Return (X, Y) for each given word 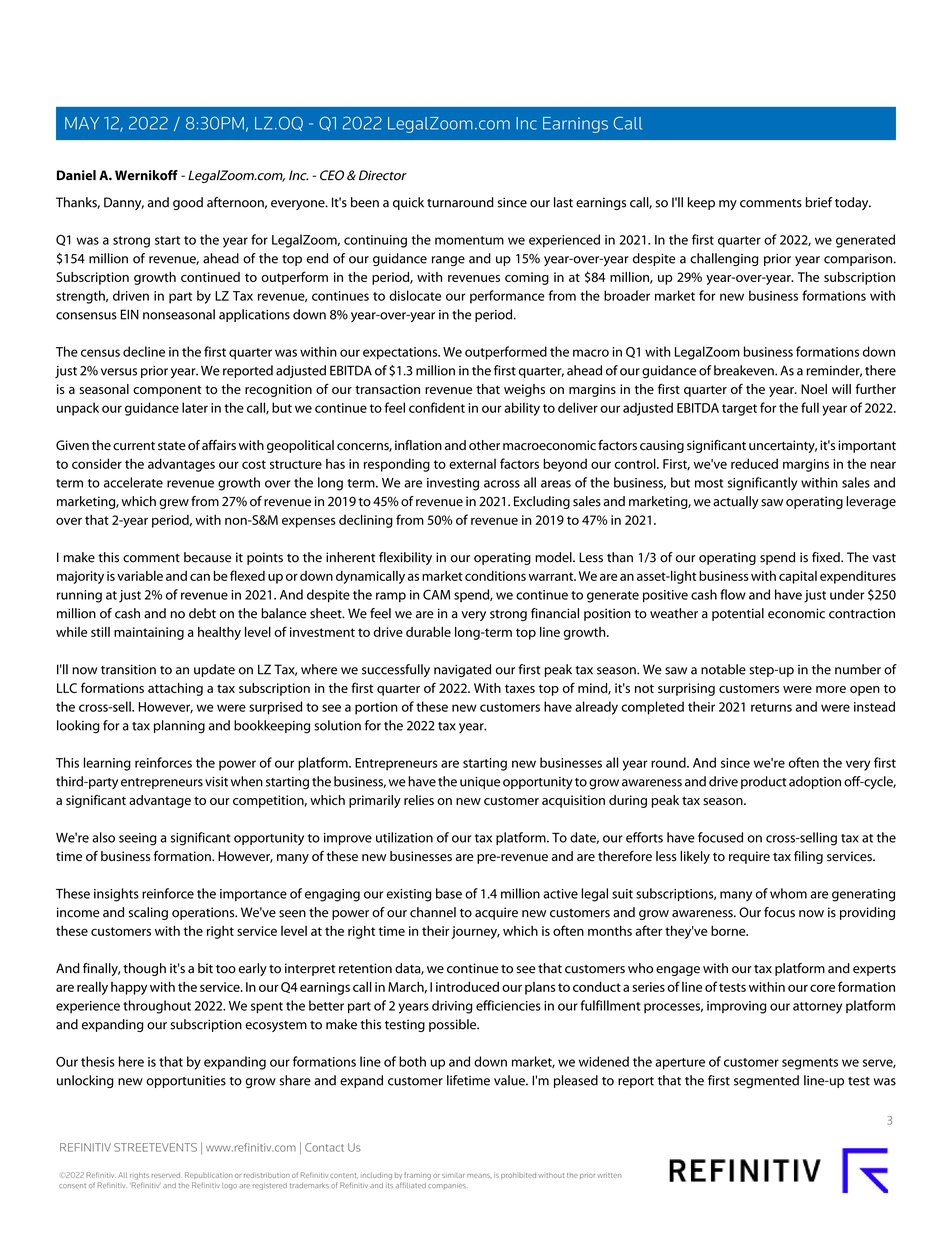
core (822, 988)
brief (819, 202)
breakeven (745, 370)
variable (140, 575)
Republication (209, 1175)
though (144, 969)
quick (408, 203)
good (188, 203)
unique (480, 783)
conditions (495, 575)
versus (119, 372)
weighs (524, 390)
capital (798, 577)
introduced (467, 986)
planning (179, 727)
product (763, 782)
